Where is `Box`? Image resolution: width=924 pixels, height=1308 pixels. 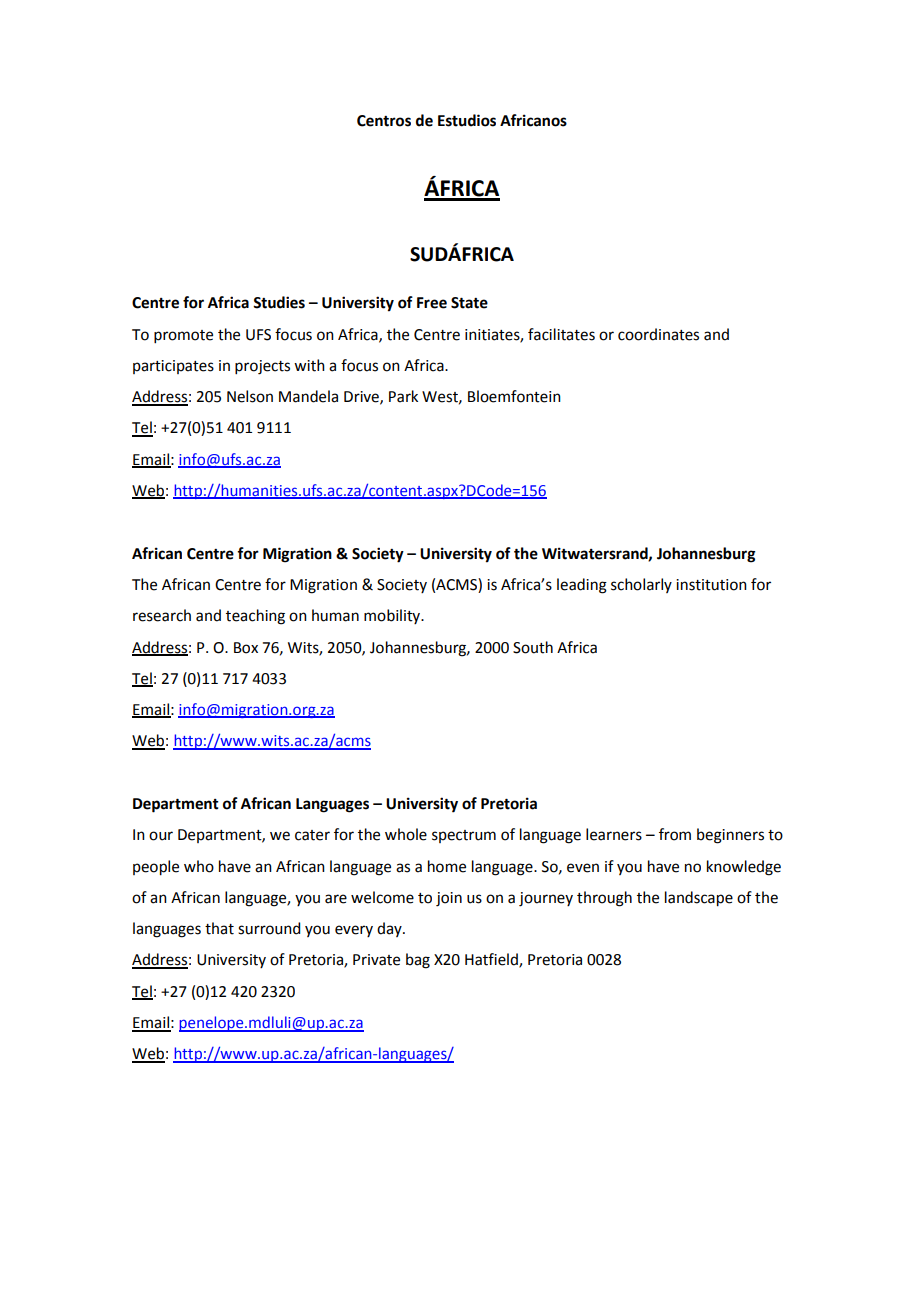 Box is located at coordinates (246, 648).
